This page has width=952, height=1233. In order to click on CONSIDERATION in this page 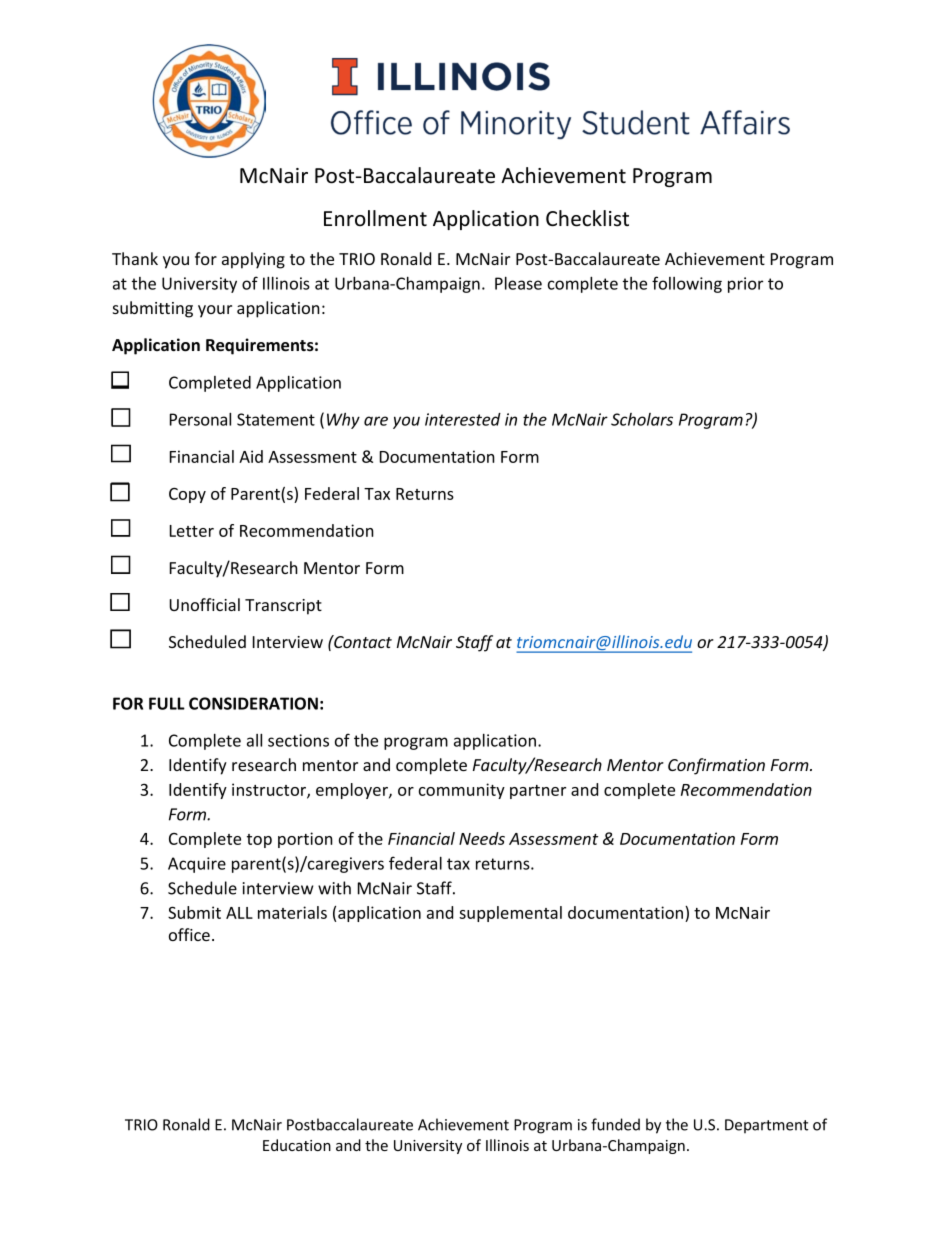, I will do `click(253, 703)`.
